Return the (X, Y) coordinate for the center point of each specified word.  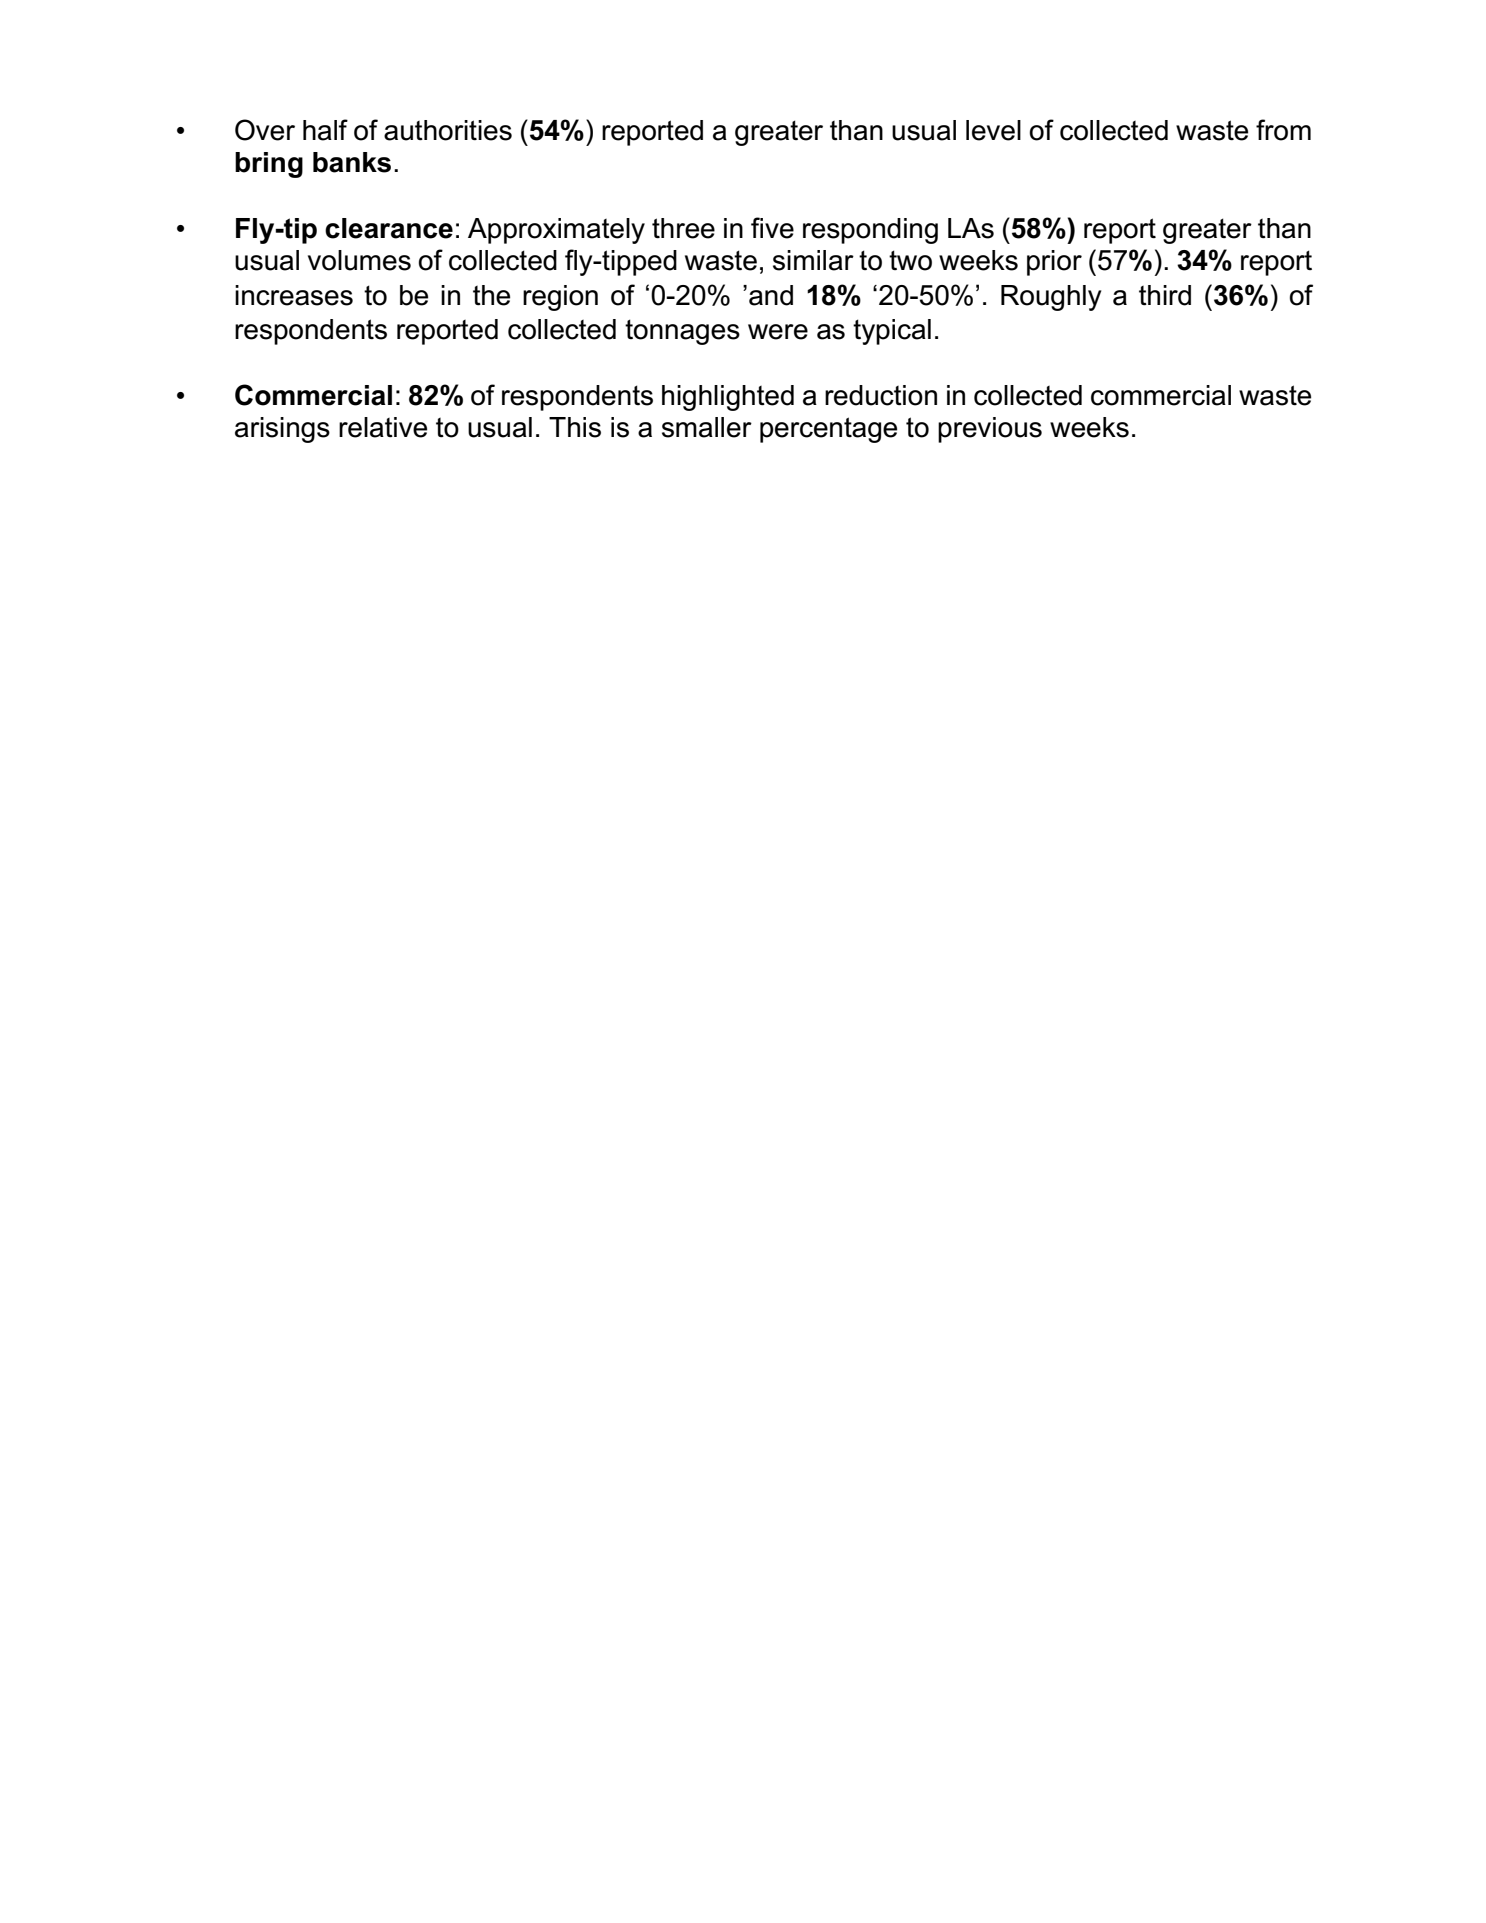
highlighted (728, 398)
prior (1054, 263)
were (778, 332)
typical (892, 332)
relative (383, 427)
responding (870, 231)
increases (294, 295)
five (772, 228)
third (1165, 295)
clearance (389, 228)
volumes (359, 260)
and (771, 295)
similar (813, 260)
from (1283, 130)
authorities (448, 130)
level (993, 130)
